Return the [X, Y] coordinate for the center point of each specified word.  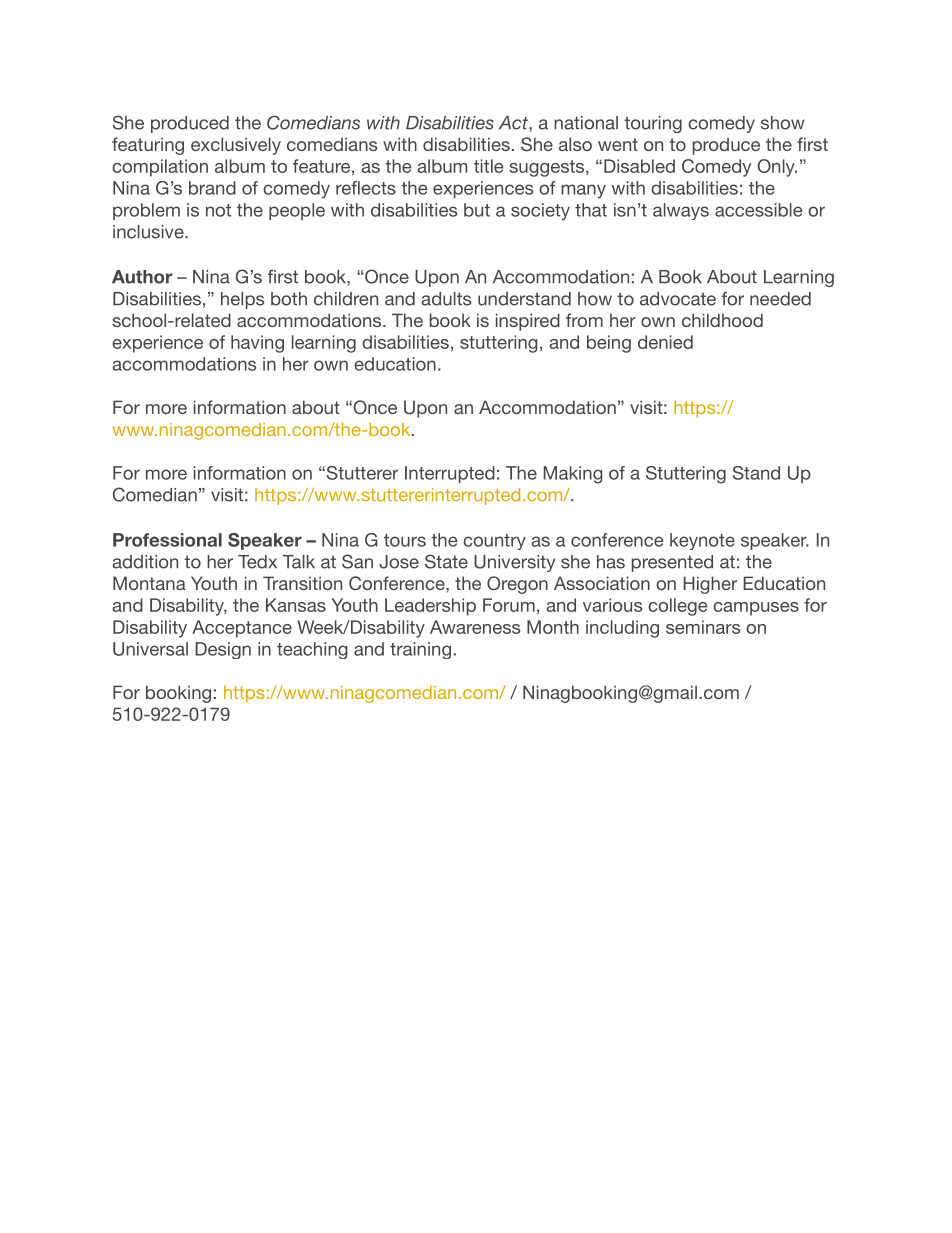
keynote [702, 541]
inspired [528, 322]
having [257, 344]
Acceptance [242, 629]
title [488, 166]
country [494, 542]
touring [653, 124]
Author [142, 277]
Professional [167, 540]
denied [665, 342]
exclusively [236, 146]
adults [446, 299]
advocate [678, 299]
